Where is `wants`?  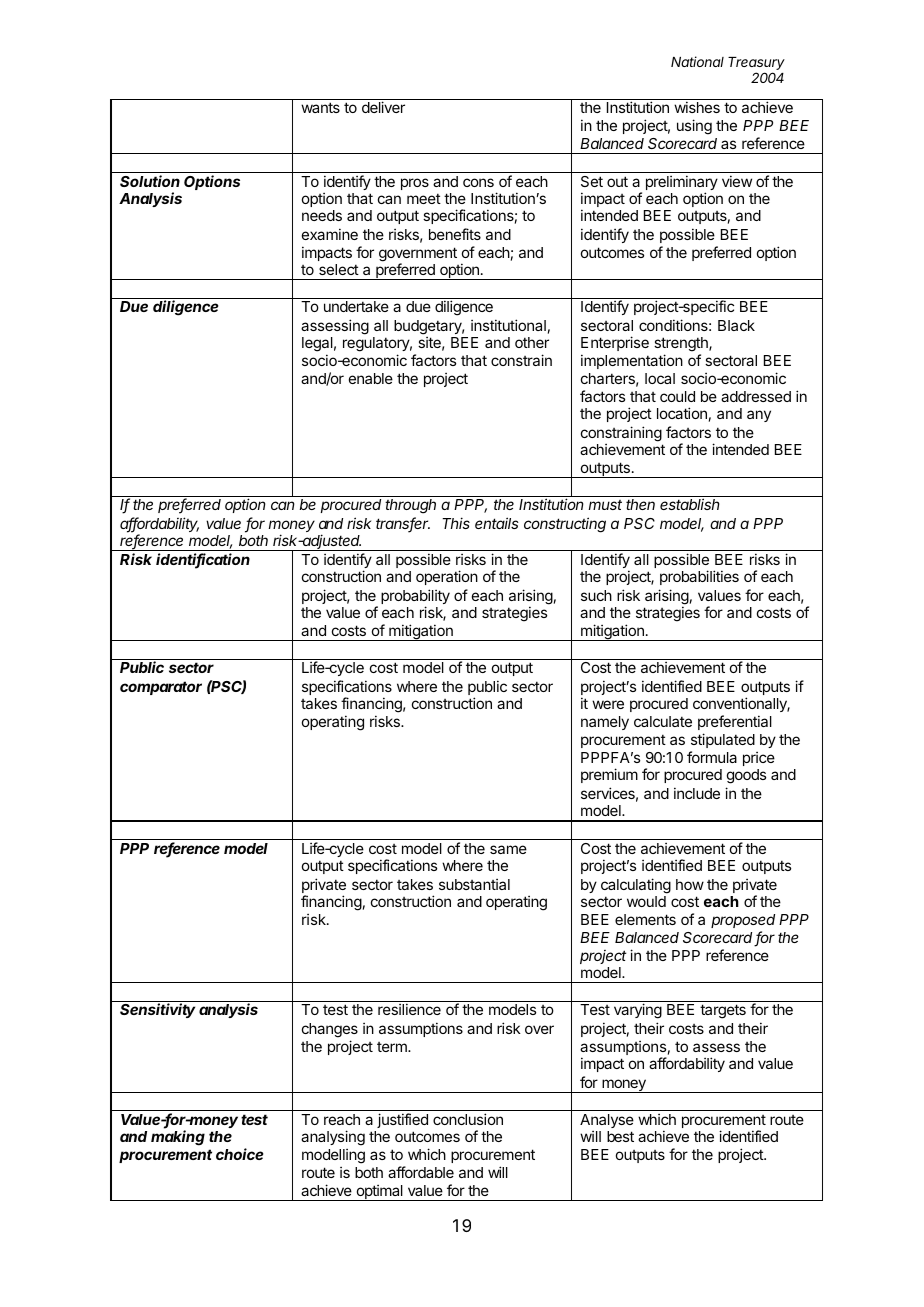 wants is located at coordinates (320, 107).
